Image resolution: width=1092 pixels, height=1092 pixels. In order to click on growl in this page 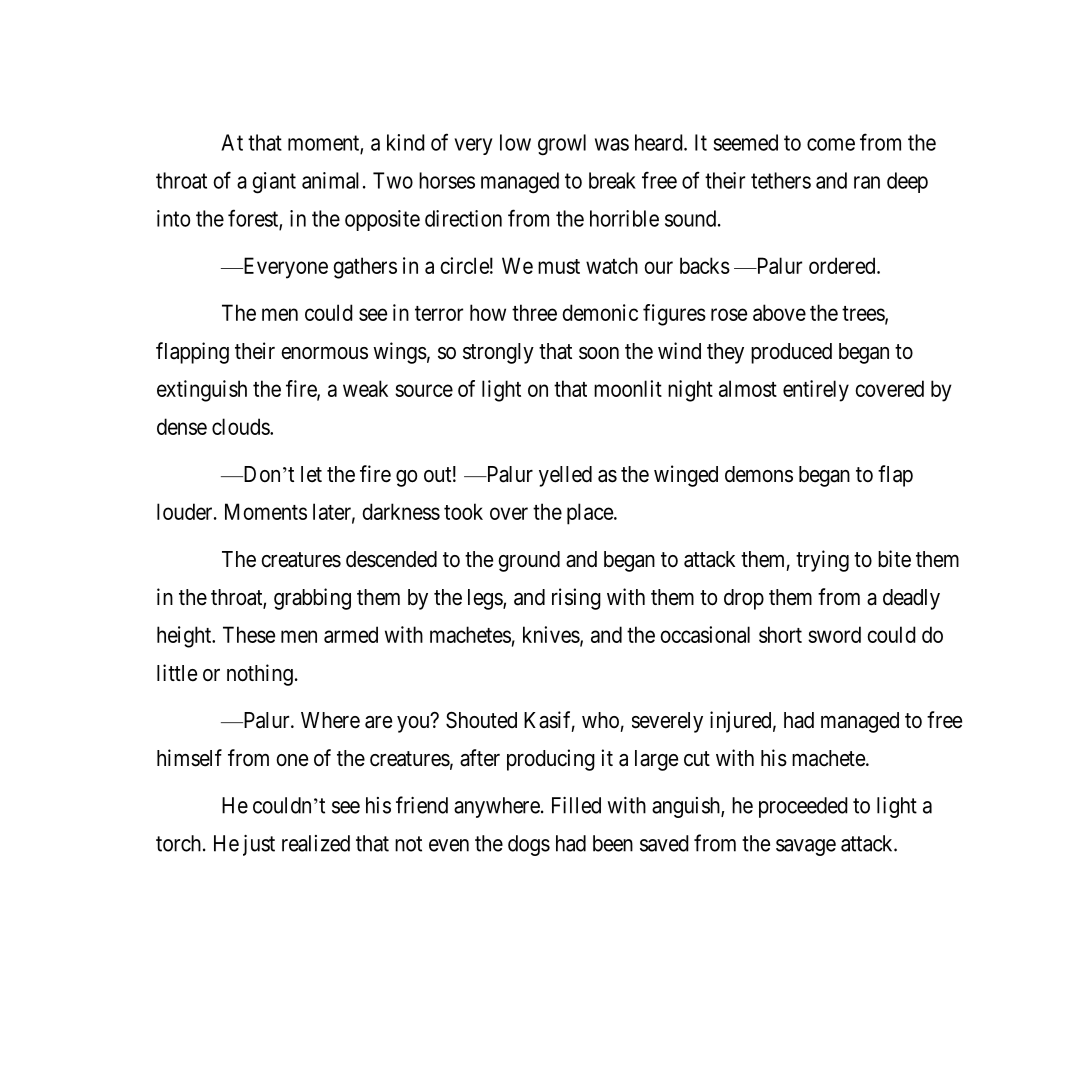, I will do `click(562, 145)`.
